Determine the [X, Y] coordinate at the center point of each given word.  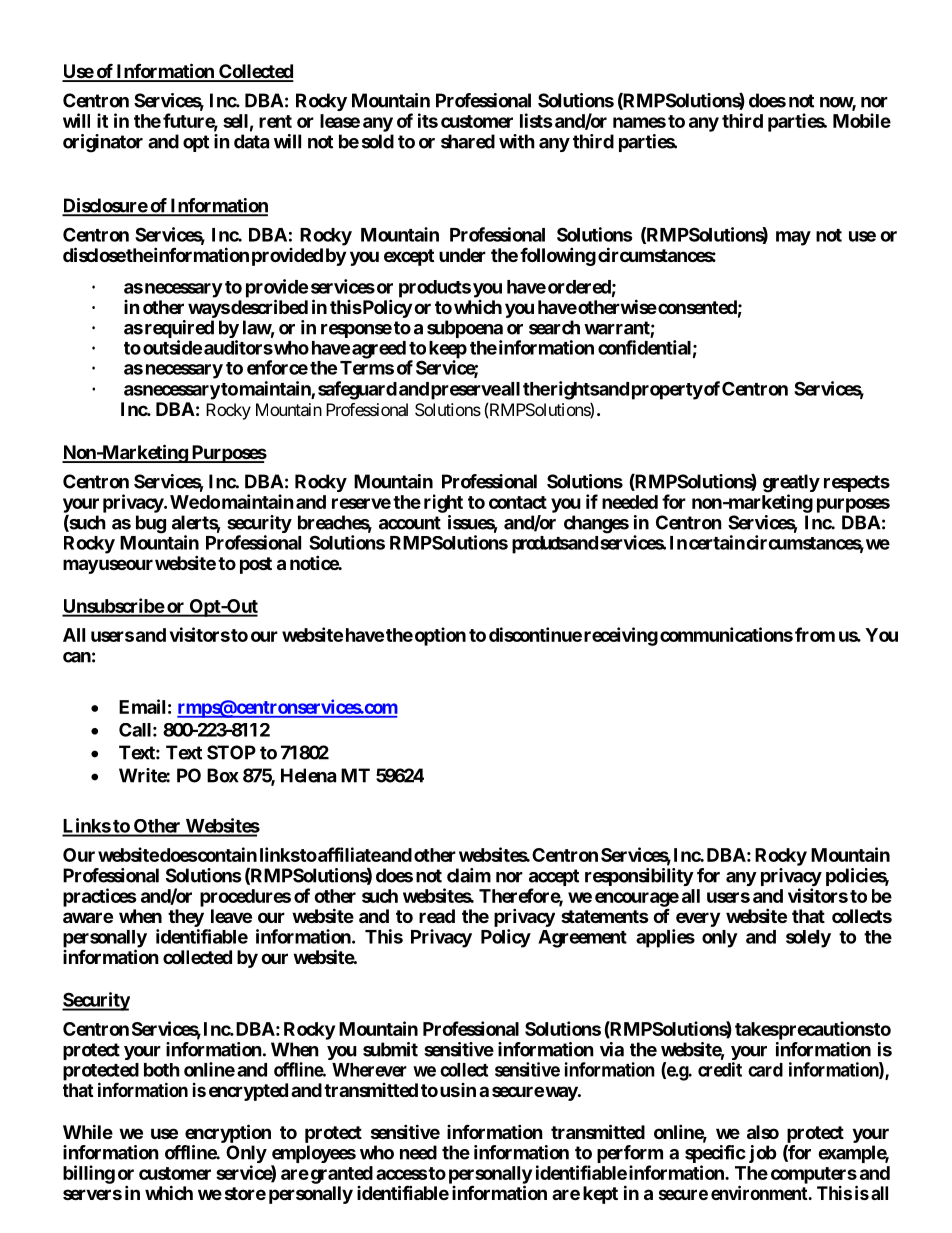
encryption [228, 1133]
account [410, 523]
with [517, 141]
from [815, 634]
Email [142, 706]
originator [103, 143]
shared [468, 141]
